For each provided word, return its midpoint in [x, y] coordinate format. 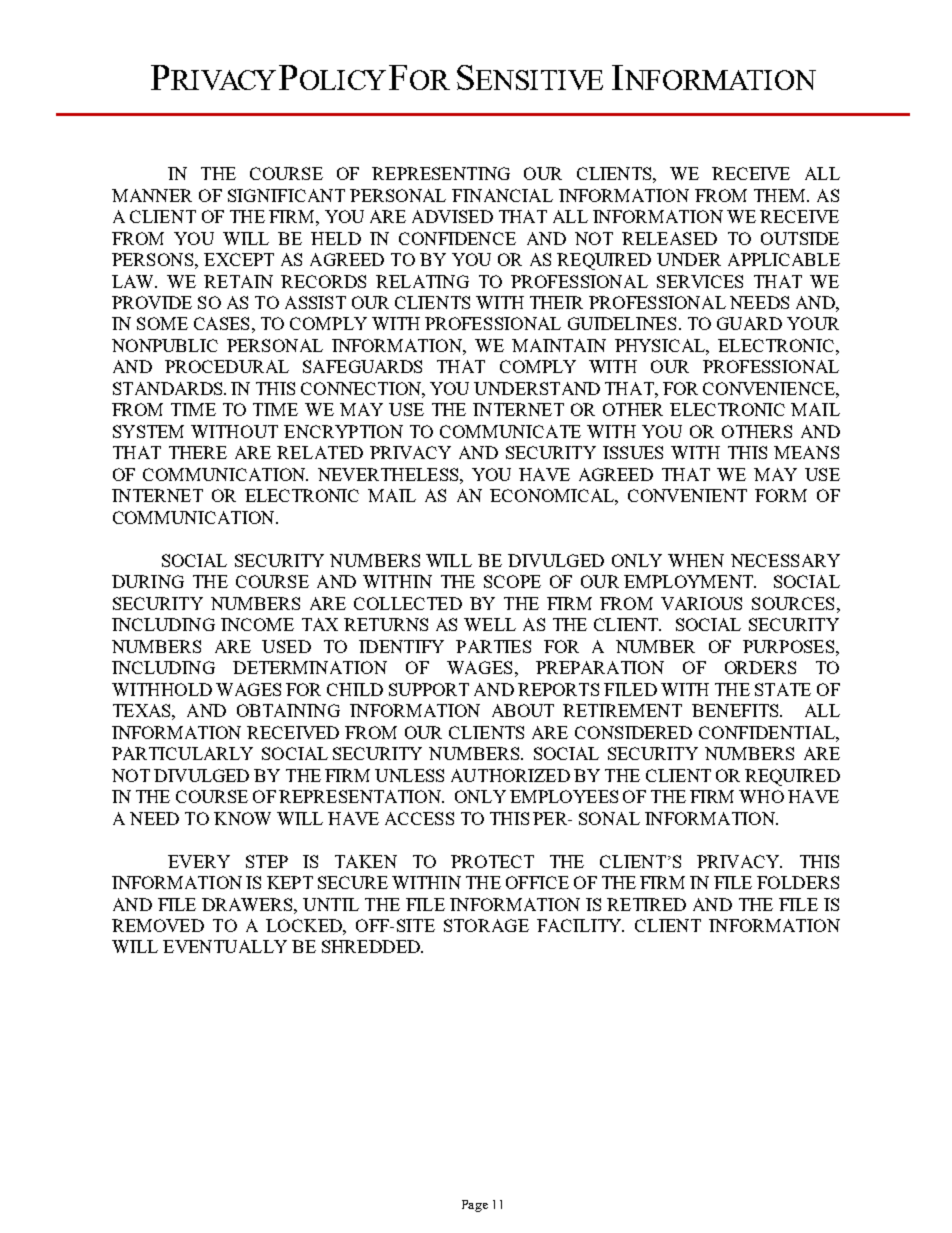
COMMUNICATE [510, 431]
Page [475, 1206]
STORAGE [486, 925]
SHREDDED [372, 946]
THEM [781, 195]
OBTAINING [288, 710]
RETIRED [646, 904]
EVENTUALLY [225, 946]
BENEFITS [736, 710]
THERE [198, 452]
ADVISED [452, 216]
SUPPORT [429, 689]
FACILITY [580, 925]
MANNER [152, 195]
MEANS [806, 452]
